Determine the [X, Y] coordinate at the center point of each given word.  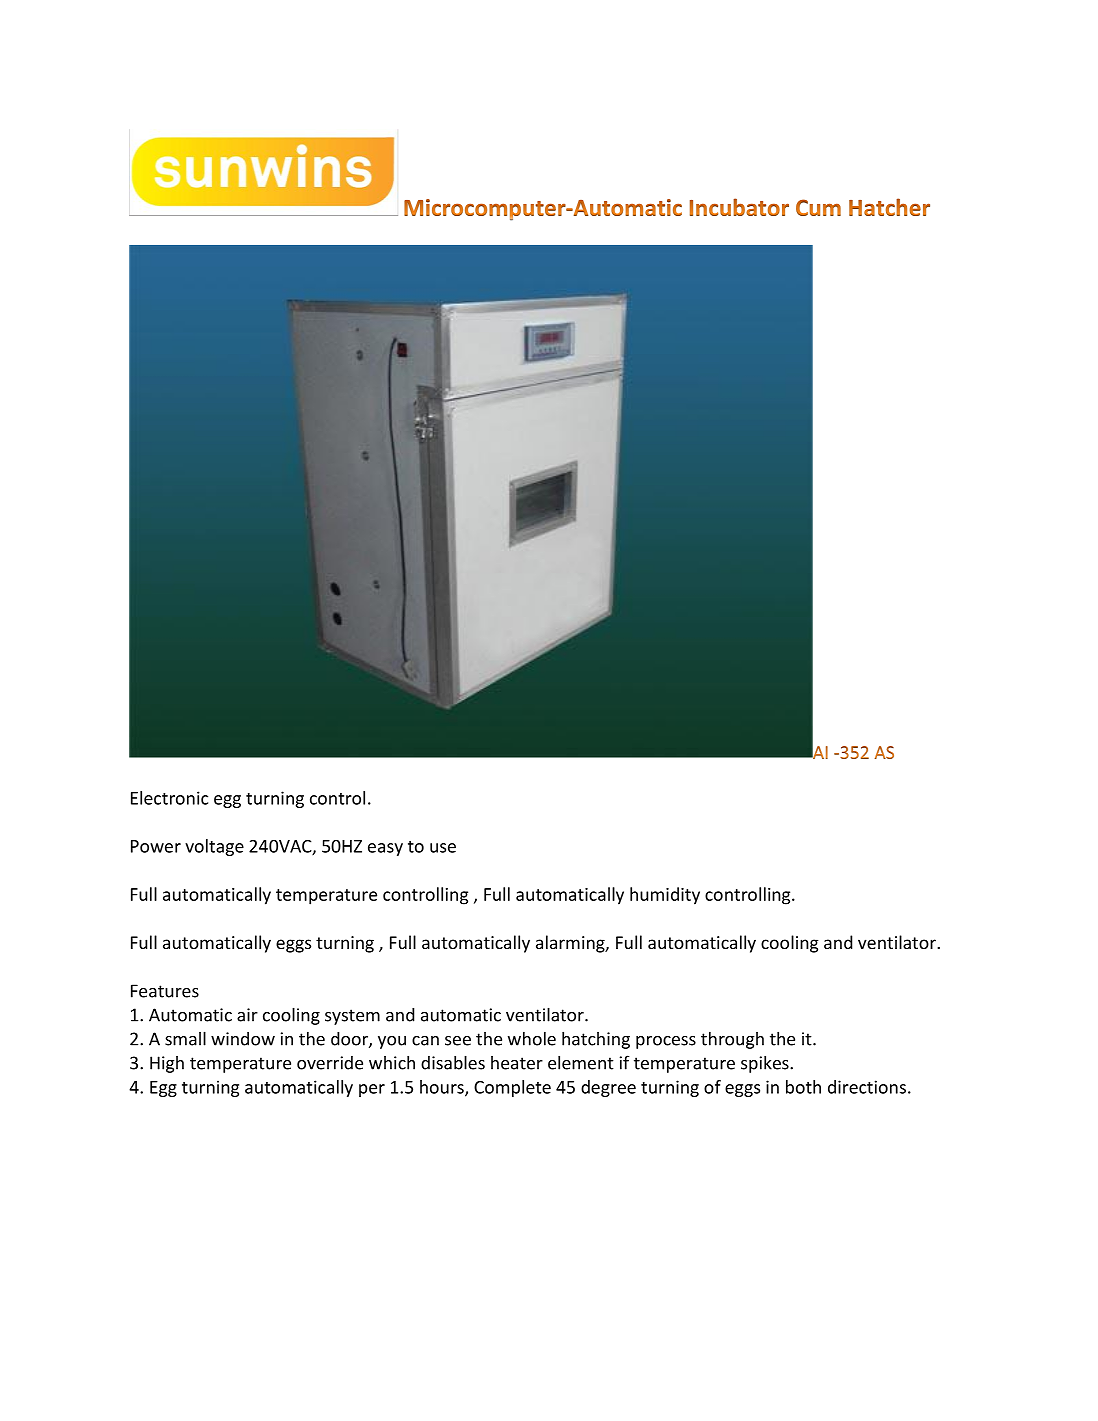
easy [385, 849]
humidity [665, 896]
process [666, 1042]
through [732, 1040]
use [443, 848]
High [167, 1064]
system [352, 1017]
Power [156, 846]
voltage [214, 847]
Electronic [169, 798]
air [247, 1015]
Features [165, 991]
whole [532, 1038]
